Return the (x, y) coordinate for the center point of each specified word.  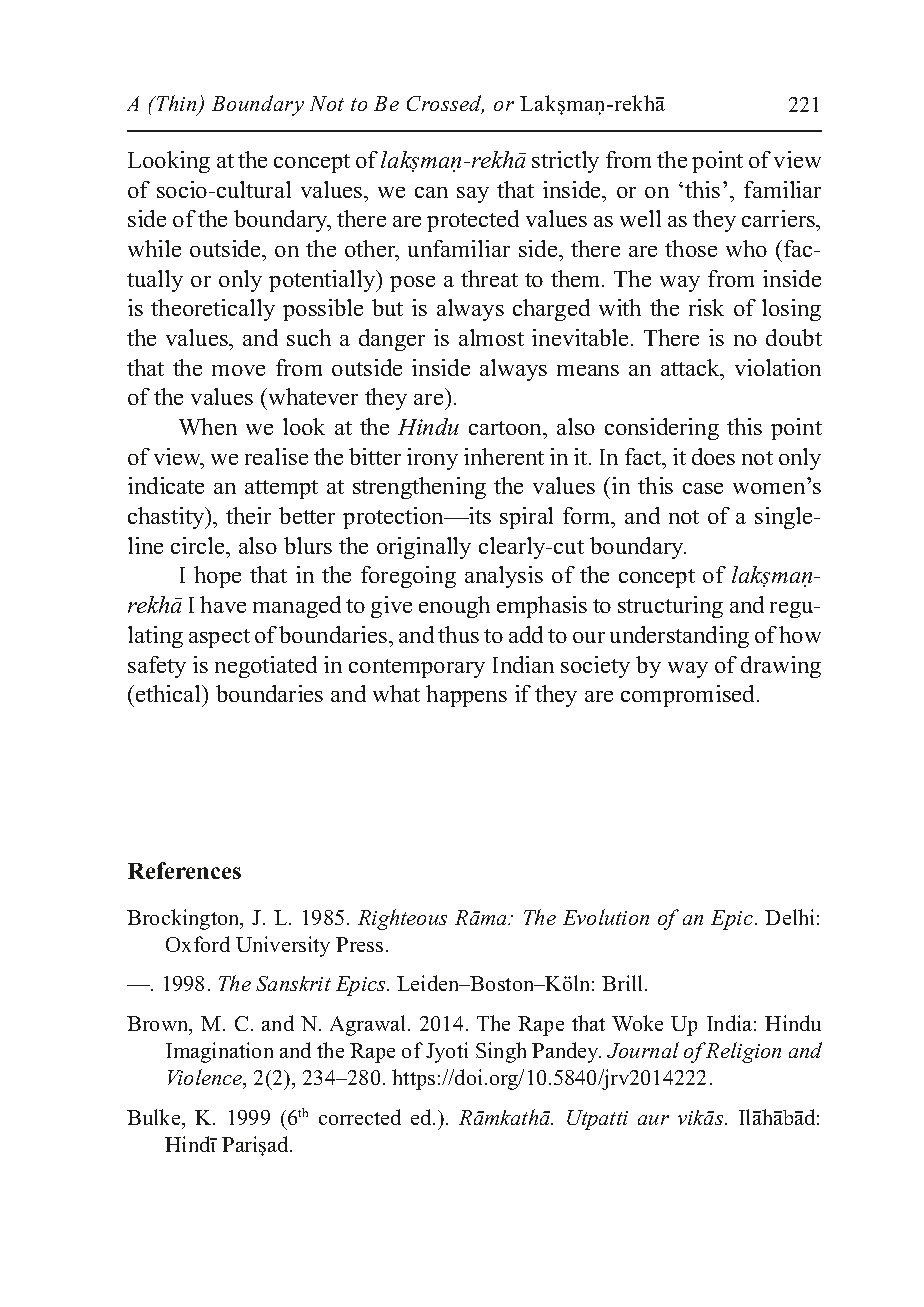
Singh (501, 1052)
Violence (206, 1078)
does (713, 456)
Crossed (445, 104)
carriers (780, 218)
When (208, 426)
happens (466, 696)
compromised (689, 696)
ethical (170, 695)
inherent (504, 456)
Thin (176, 104)
